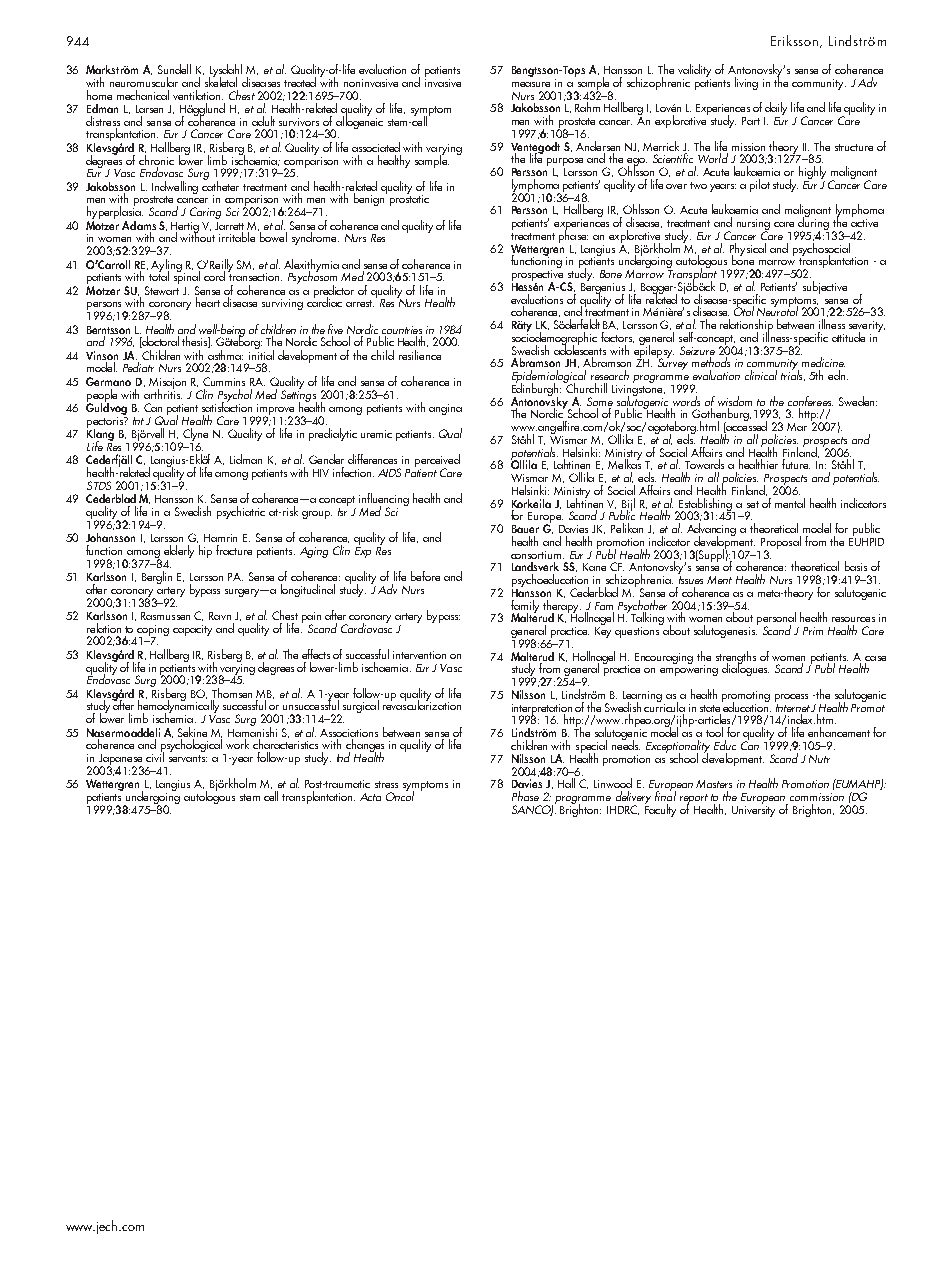 This screenshot has width=952, height=1270. Describe the element at coordinates (208, 302) in the screenshot. I see `heart` at that location.
